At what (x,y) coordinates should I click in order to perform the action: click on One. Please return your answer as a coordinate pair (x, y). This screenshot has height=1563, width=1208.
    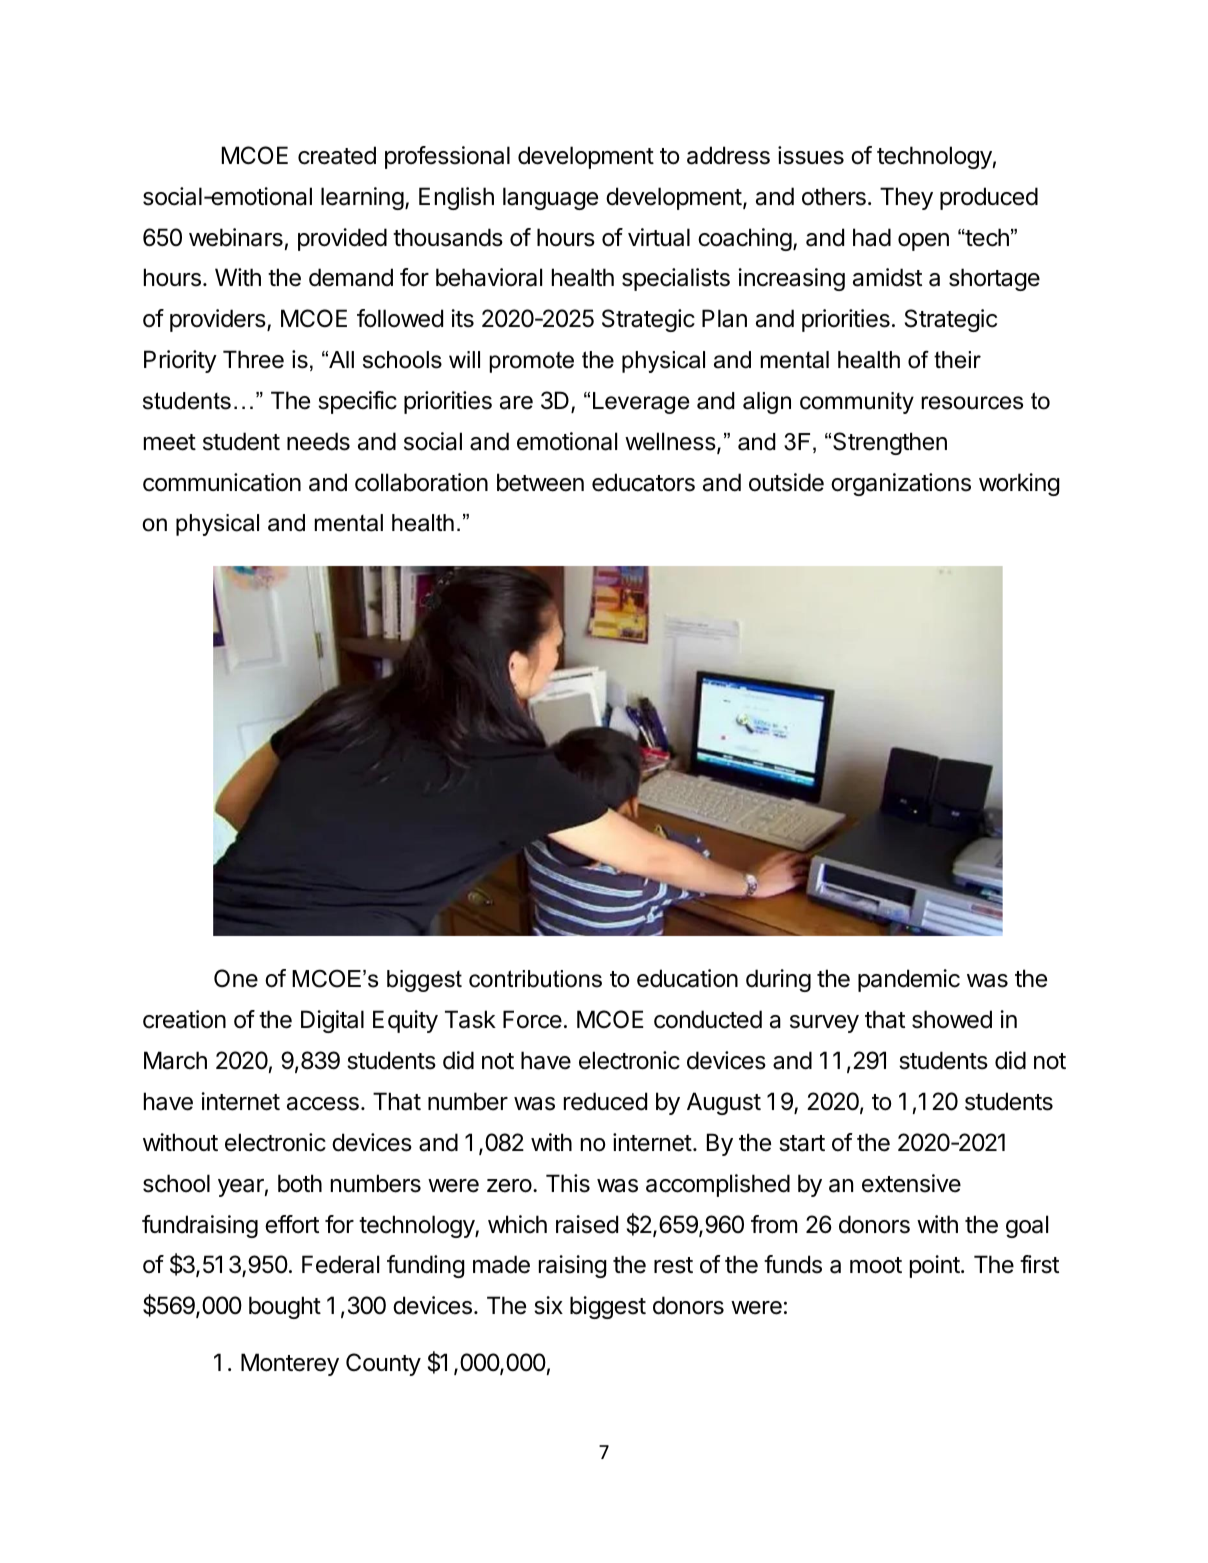
    Looking at the image, I should click on (236, 978).
